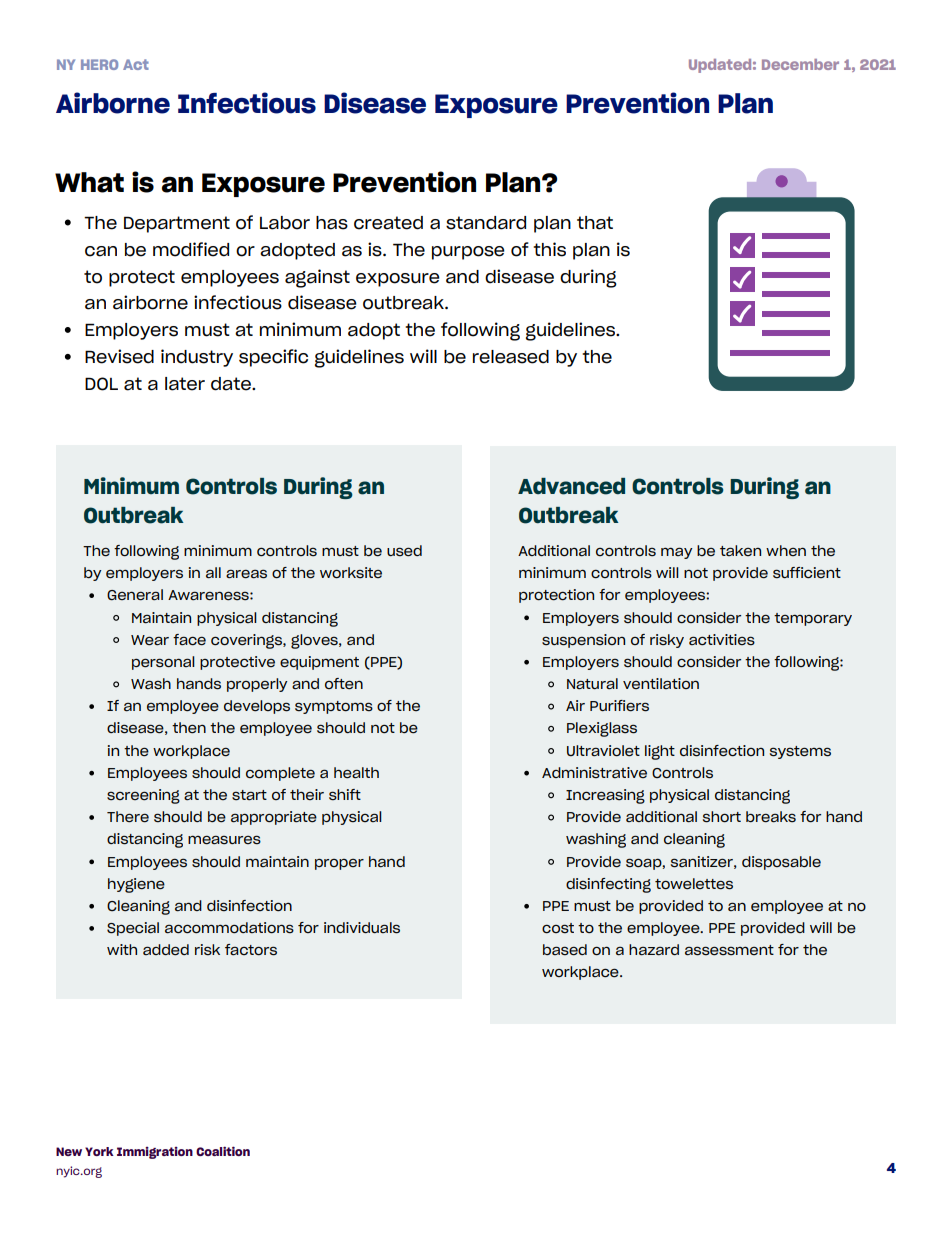 The width and height of the screenshot is (952, 1233). I want to click on Immigration, so click(155, 1153).
